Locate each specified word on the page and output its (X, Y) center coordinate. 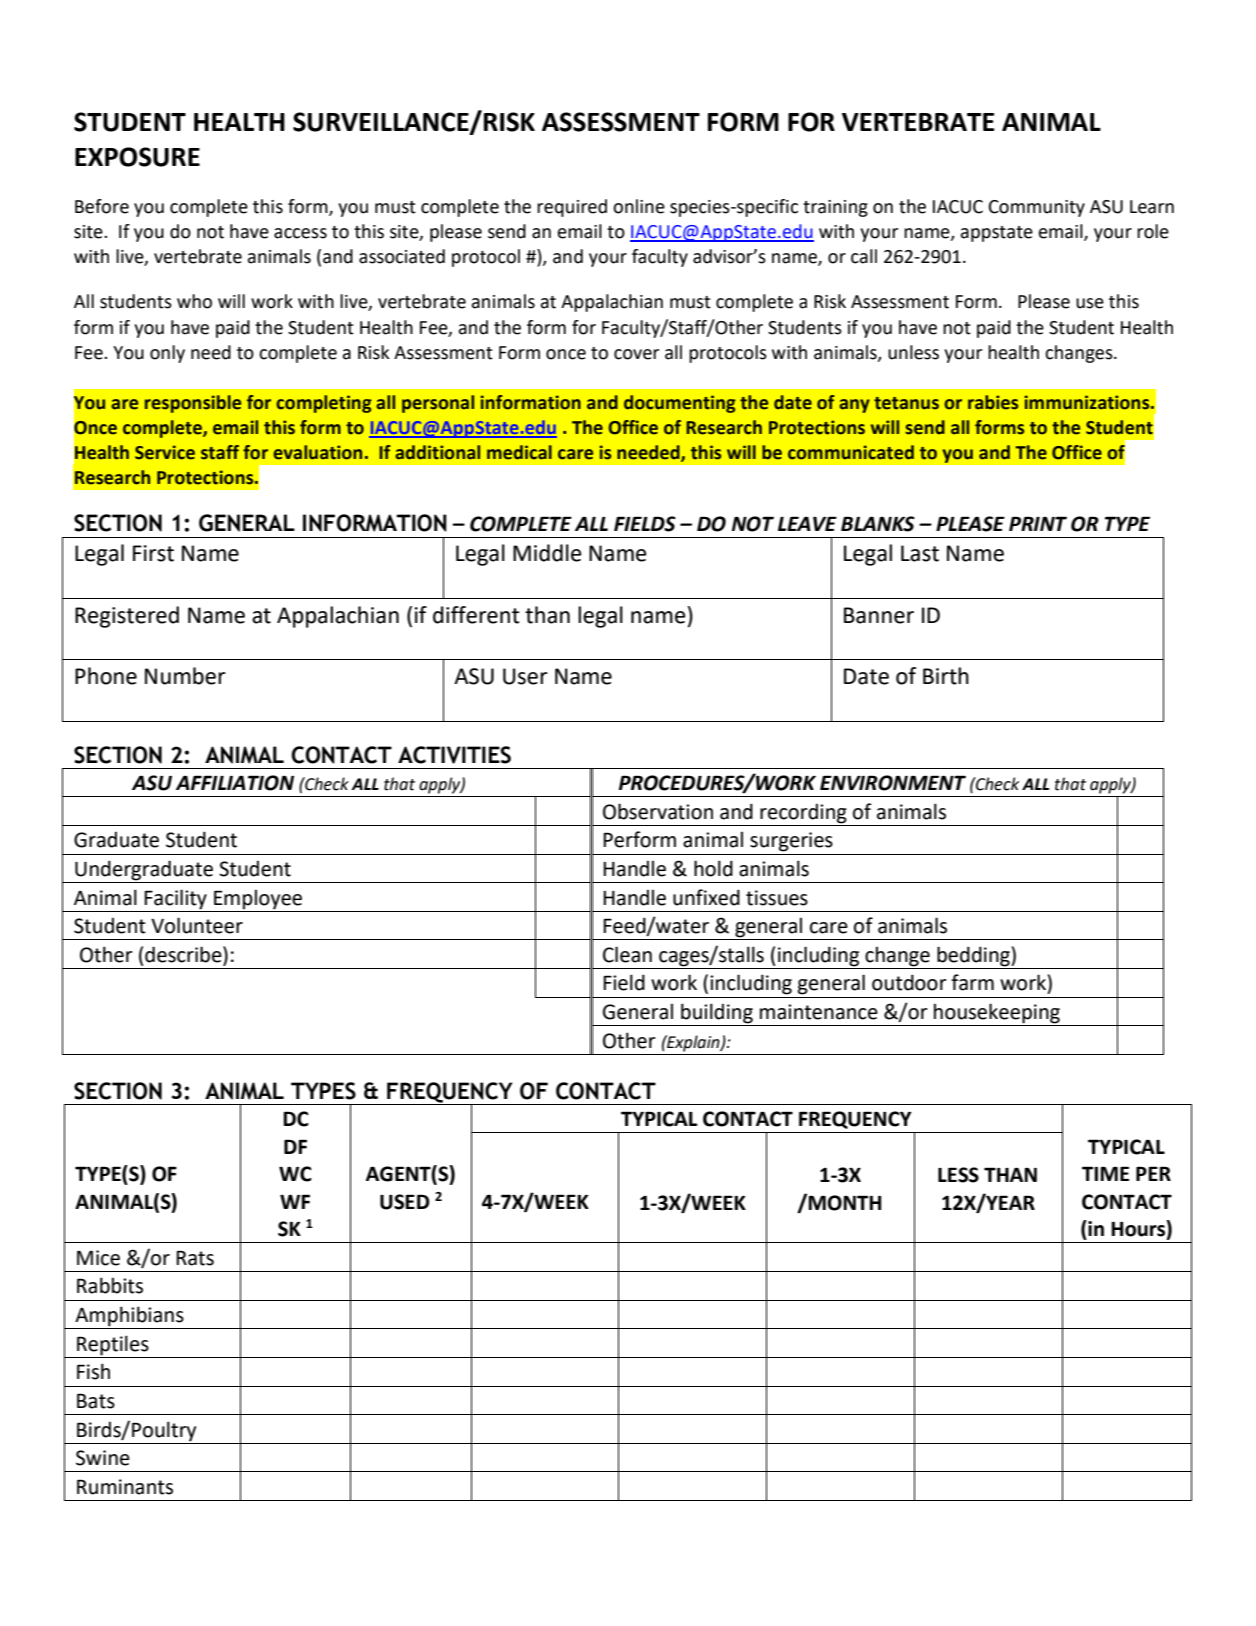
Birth (946, 676)
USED (405, 1202)
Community (1037, 208)
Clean (627, 954)
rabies (993, 402)
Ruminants (125, 1487)
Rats (195, 1258)
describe (184, 954)
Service (165, 452)
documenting (680, 404)
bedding (974, 956)
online (639, 206)
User (525, 676)
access (300, 233)
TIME (1105, 1173)
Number (185, 676)
